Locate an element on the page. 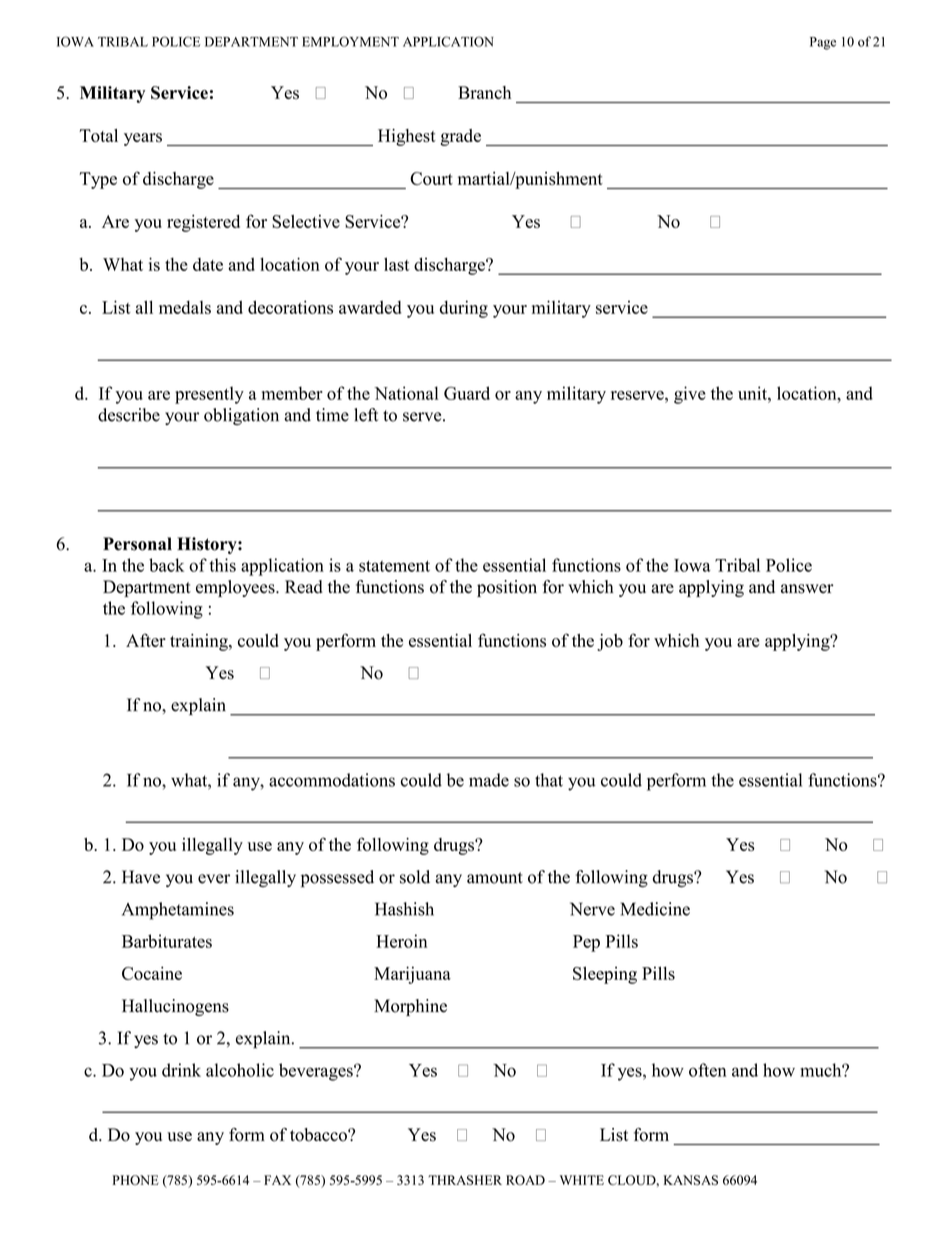 The height and width of the image is (1233, 952). Branch is located at coordinates (484, 92).
